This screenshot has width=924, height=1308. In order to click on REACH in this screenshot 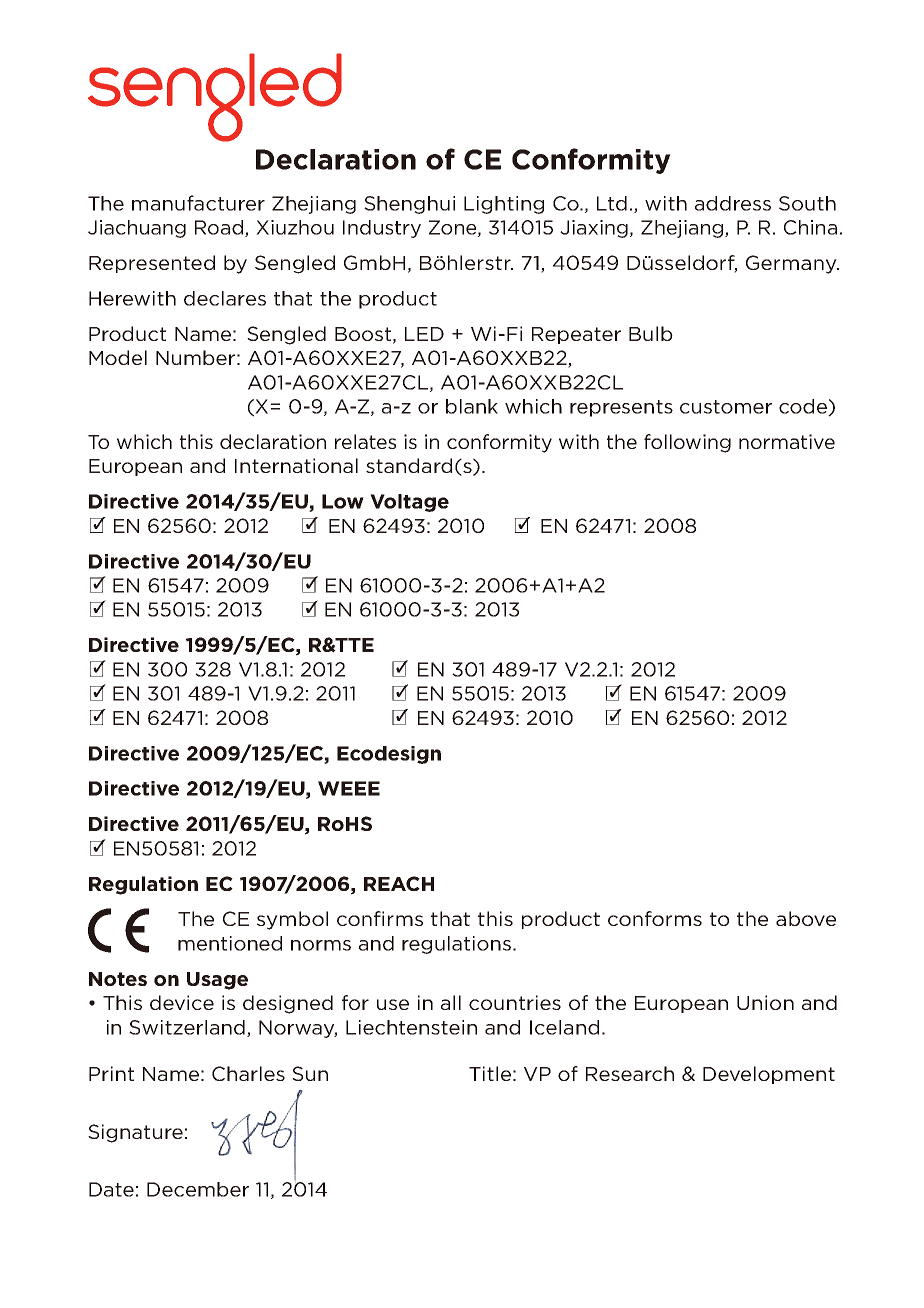, I will do `click(399, 883)`.
